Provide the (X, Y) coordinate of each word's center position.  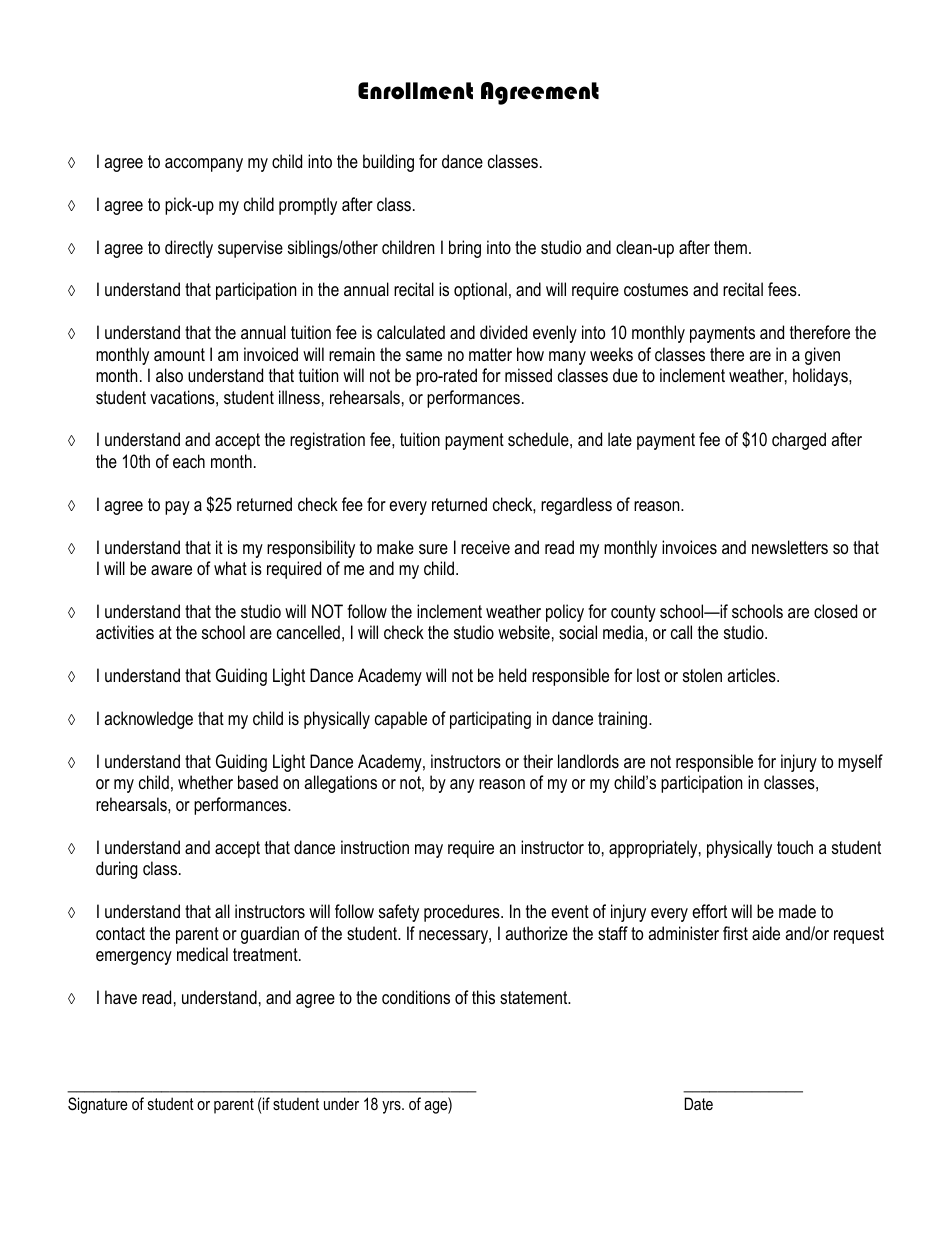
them (730, 247)
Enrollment (415, 91)
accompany (204, 165)
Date (699, 1103)
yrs (392, 1107)
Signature (98, 1105)
